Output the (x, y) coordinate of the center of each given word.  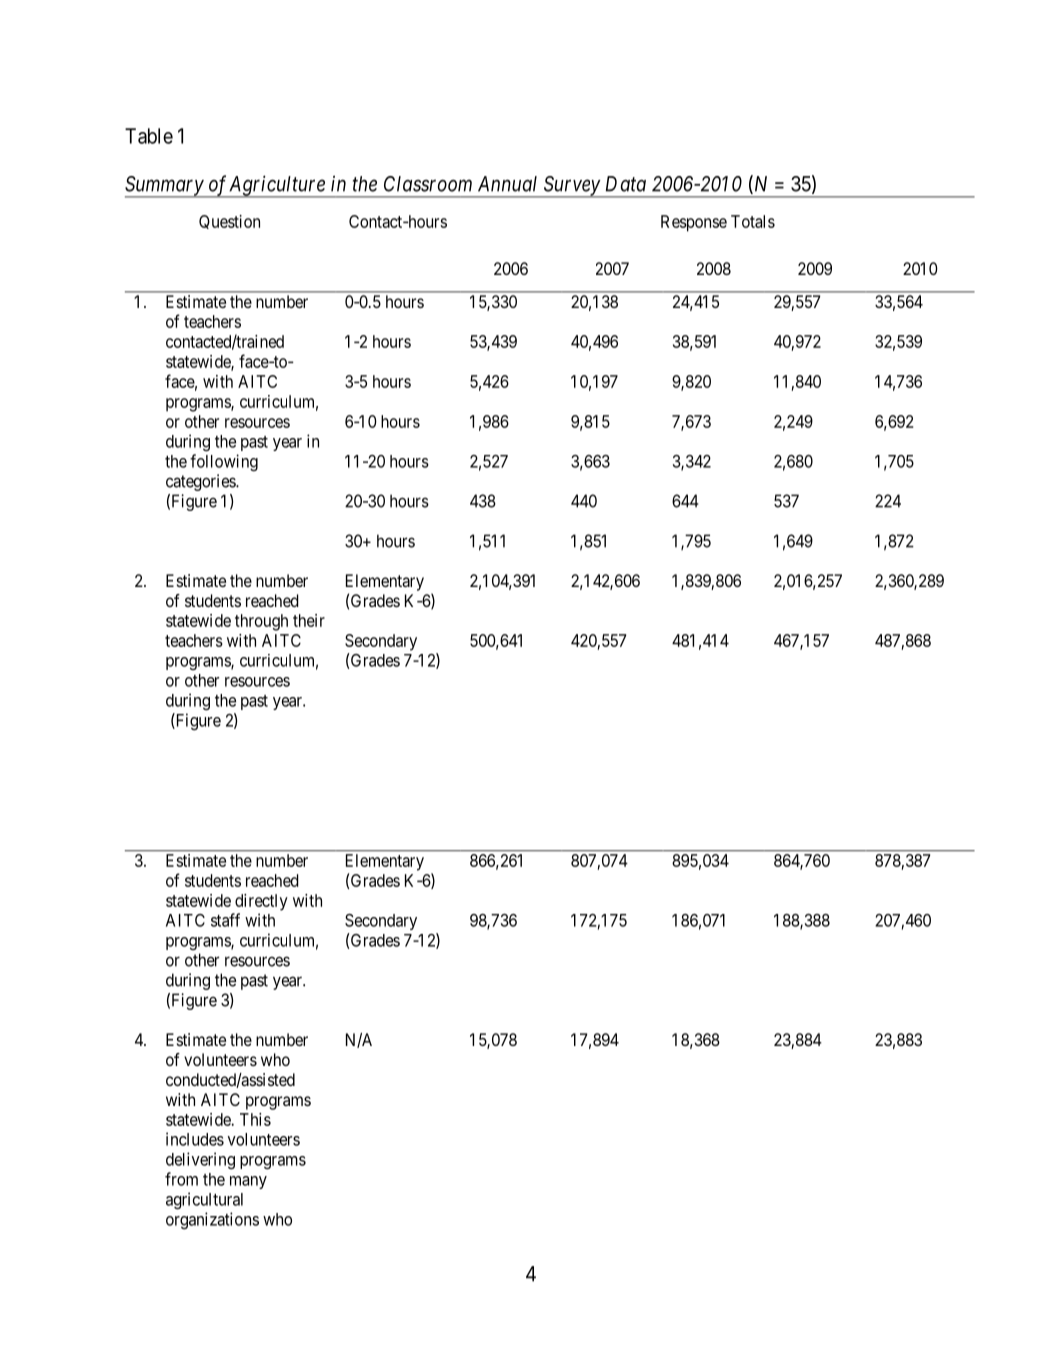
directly (261, 902)
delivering (200, 1160)
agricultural (204, 1200)
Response (694, 223)
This (255, 1119)
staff (225, 920)
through (261, 622)
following (224, 462)
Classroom (428, 184)
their (309, 620)
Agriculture (277, 186)
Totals (753, 221)
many (248, 1182)
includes (195, 1139)
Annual (507, 184)
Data (626, 184)
